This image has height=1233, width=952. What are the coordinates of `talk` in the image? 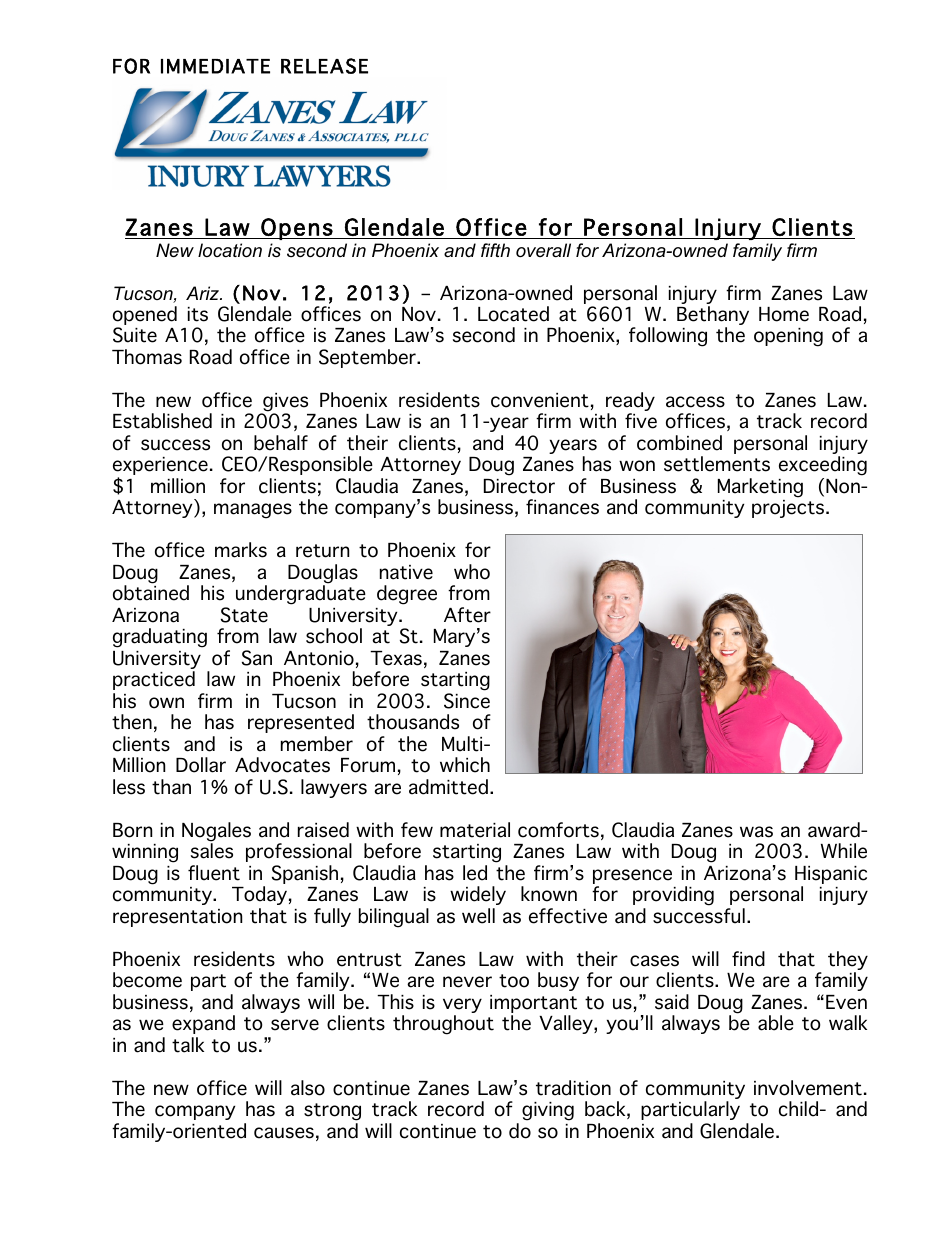 It's located at (188, 1045).
